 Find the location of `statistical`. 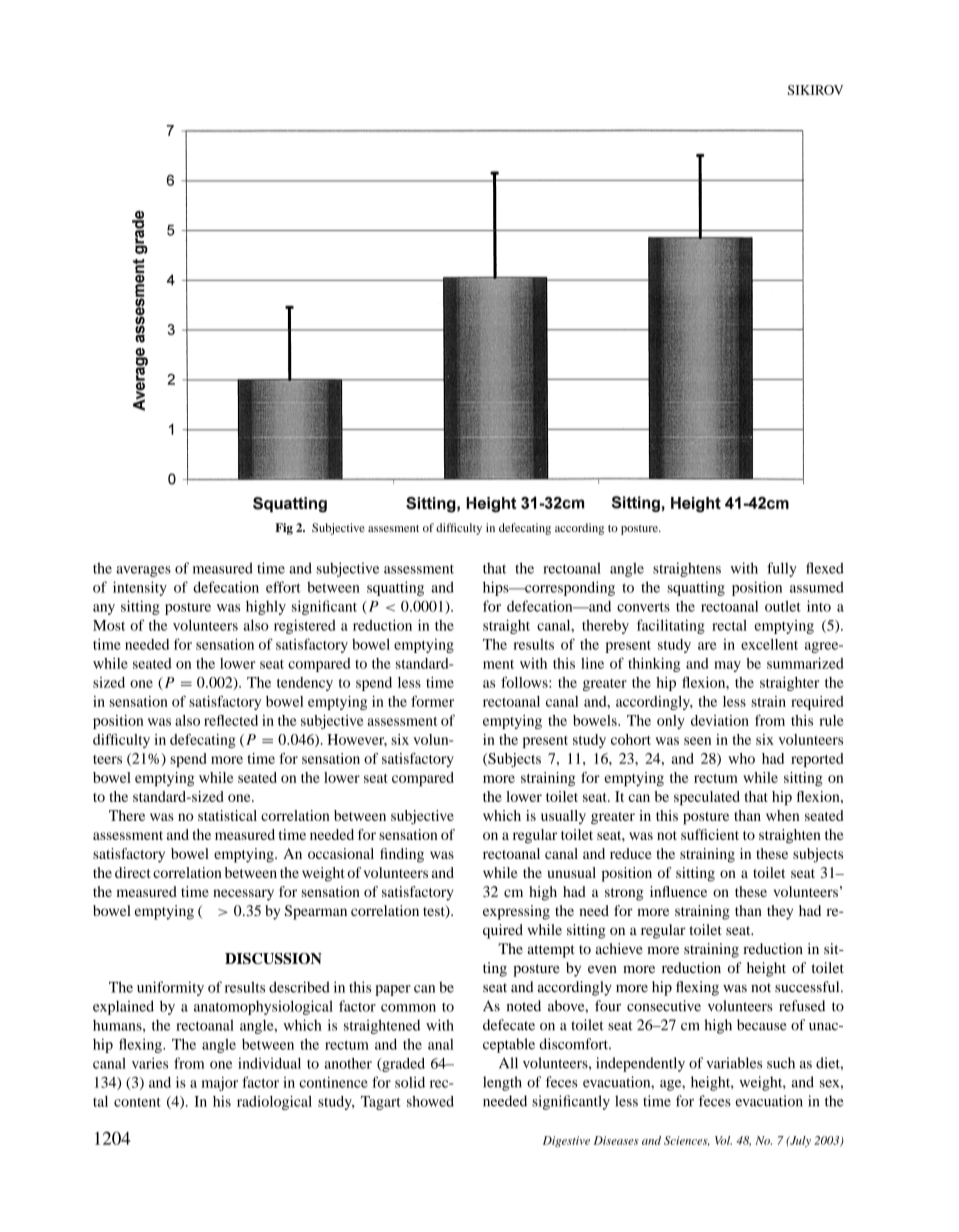

statistical is located at coordinates (227, 815).
